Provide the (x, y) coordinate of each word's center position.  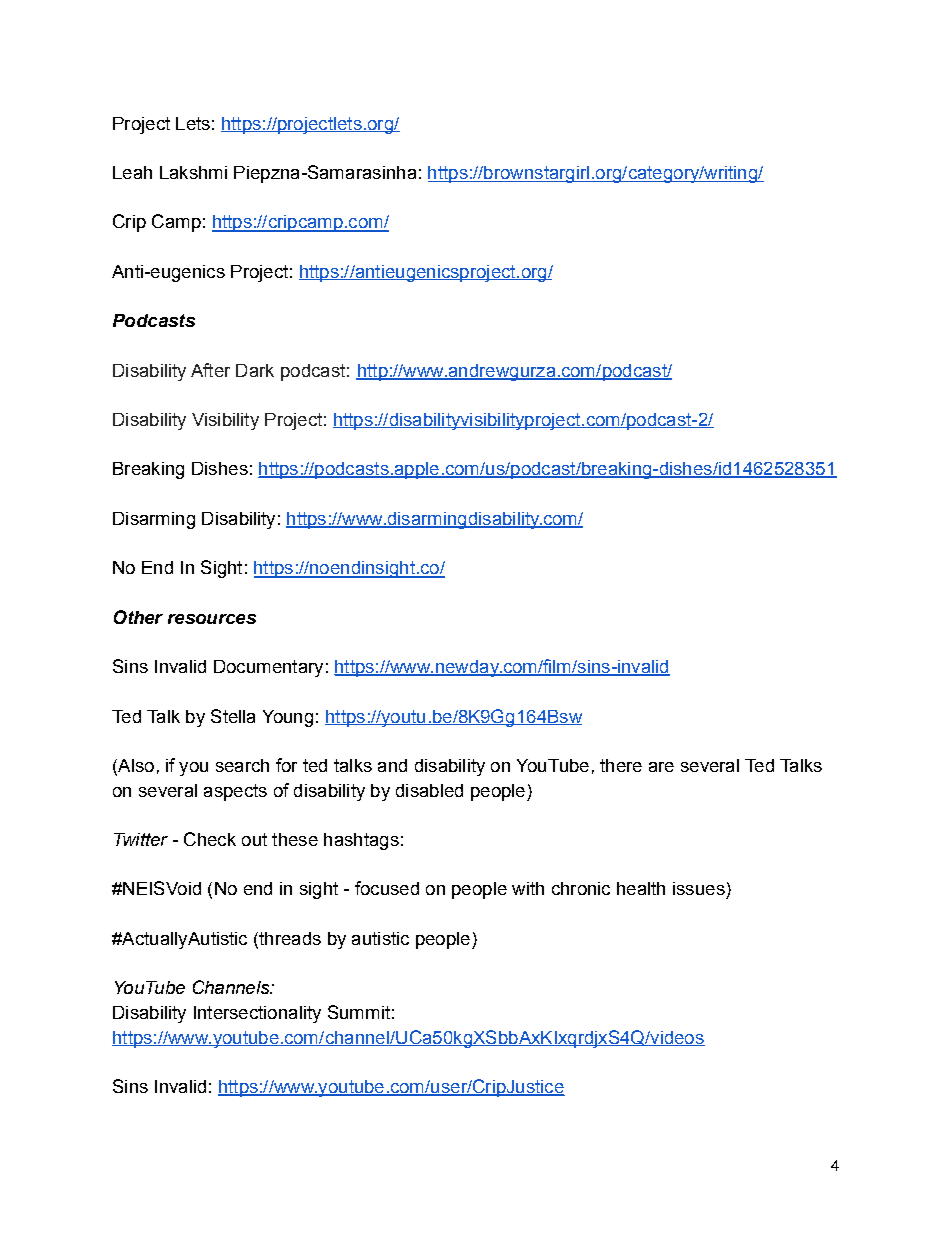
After (210, 370)
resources (212, 619)
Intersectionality (257, 1014)
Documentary (268, 668)
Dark (255, 370)
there (621, 765)
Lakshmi (193, 172)
